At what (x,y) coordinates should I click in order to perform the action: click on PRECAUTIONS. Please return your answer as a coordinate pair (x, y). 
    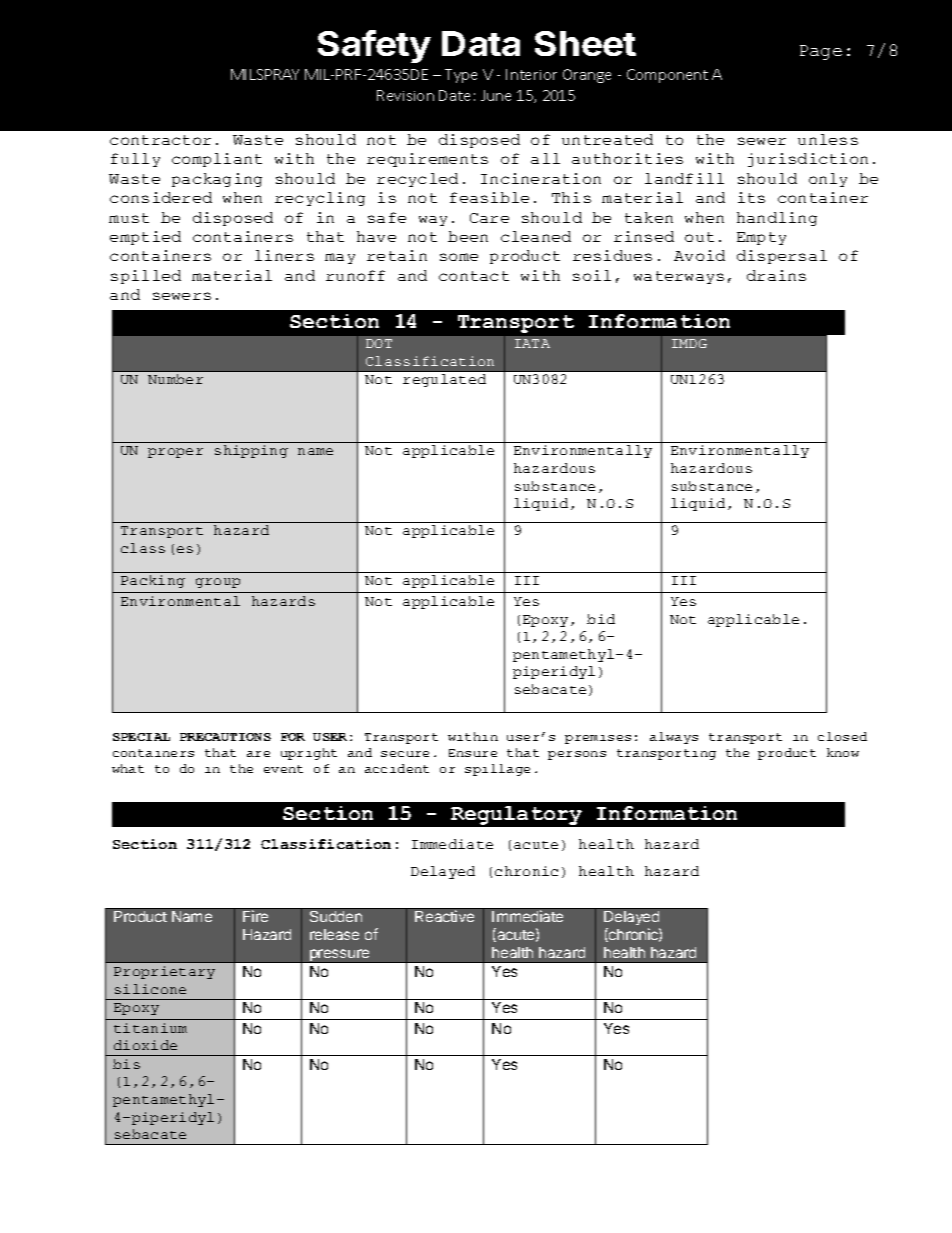
    Looking at the image, I should click on (225, 737).
